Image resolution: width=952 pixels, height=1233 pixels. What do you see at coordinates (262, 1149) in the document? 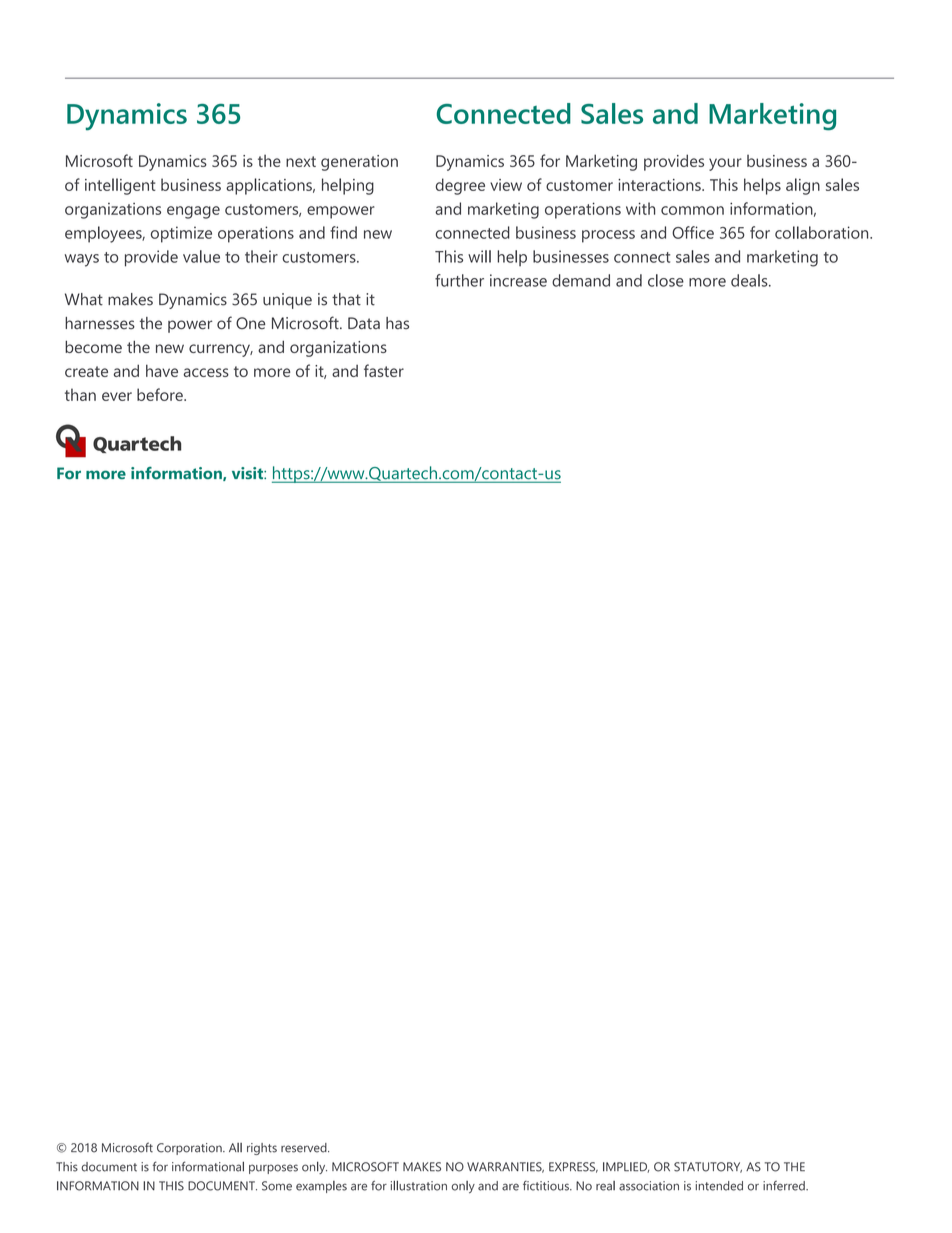
I see `rights` at bounding box center [262, 1149].
